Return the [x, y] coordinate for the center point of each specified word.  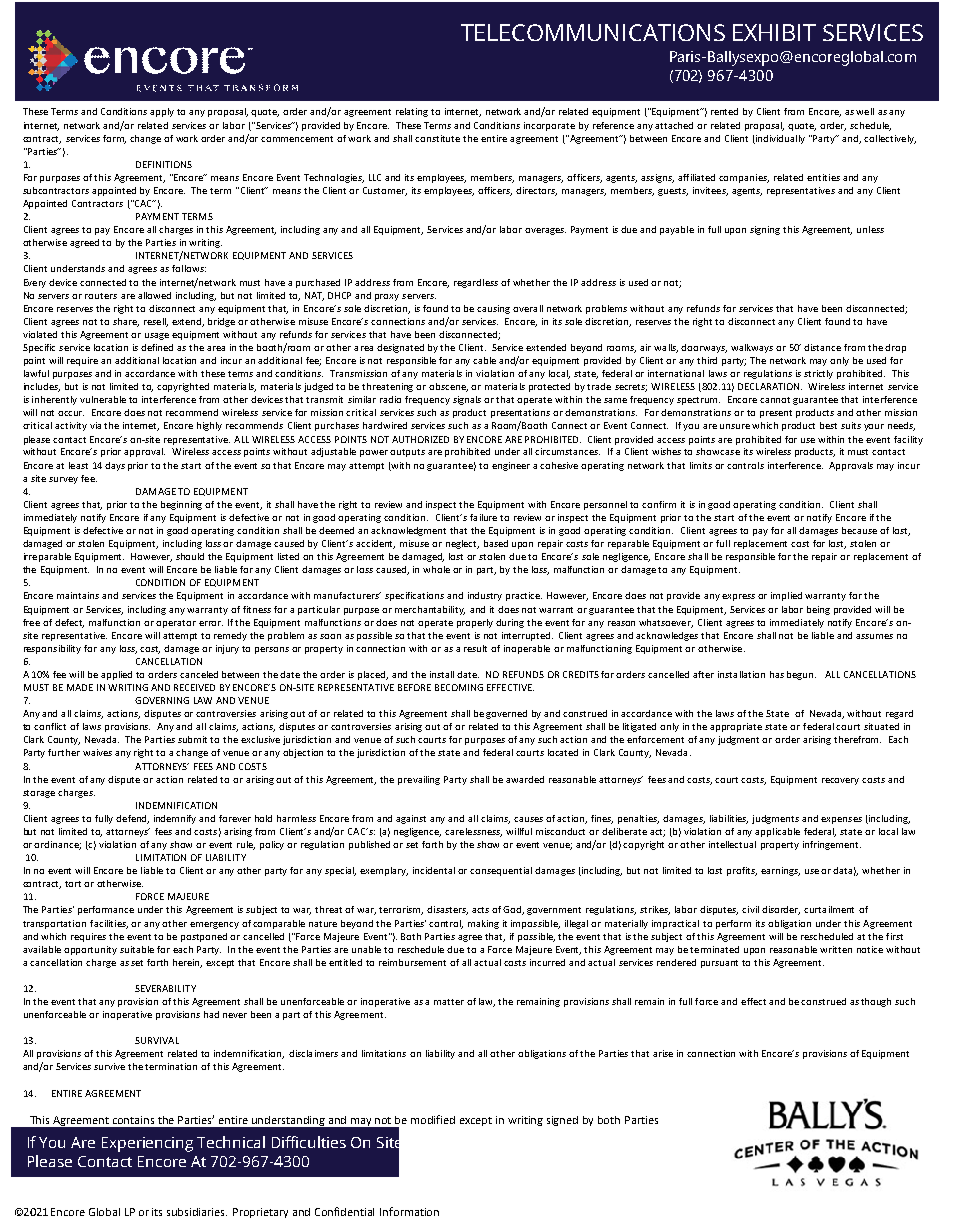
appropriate [736, 727]
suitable [137, 949]
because [859, 530]
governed [506, 714]
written [836, 949]
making [483, 924]
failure [483, 517]
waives [97, 752]
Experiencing [147, 1144]
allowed [154, 295]
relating [412, 112]
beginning [181, 505]
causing [493, 309]
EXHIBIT [774, 32]
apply [162, 112]
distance [822, 347]
